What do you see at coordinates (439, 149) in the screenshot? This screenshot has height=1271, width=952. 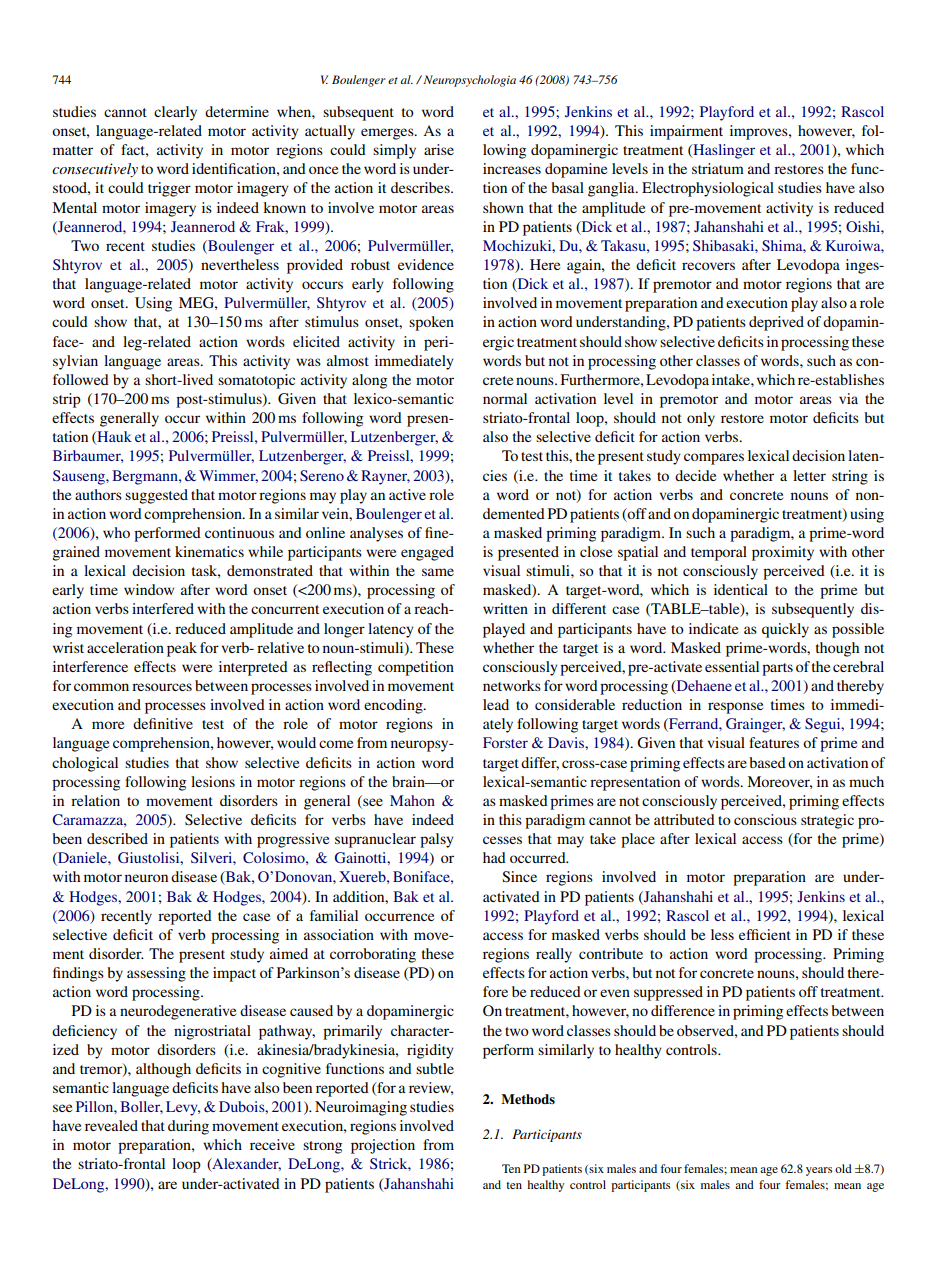 I see `arise` at bounding box center [439, 149].
